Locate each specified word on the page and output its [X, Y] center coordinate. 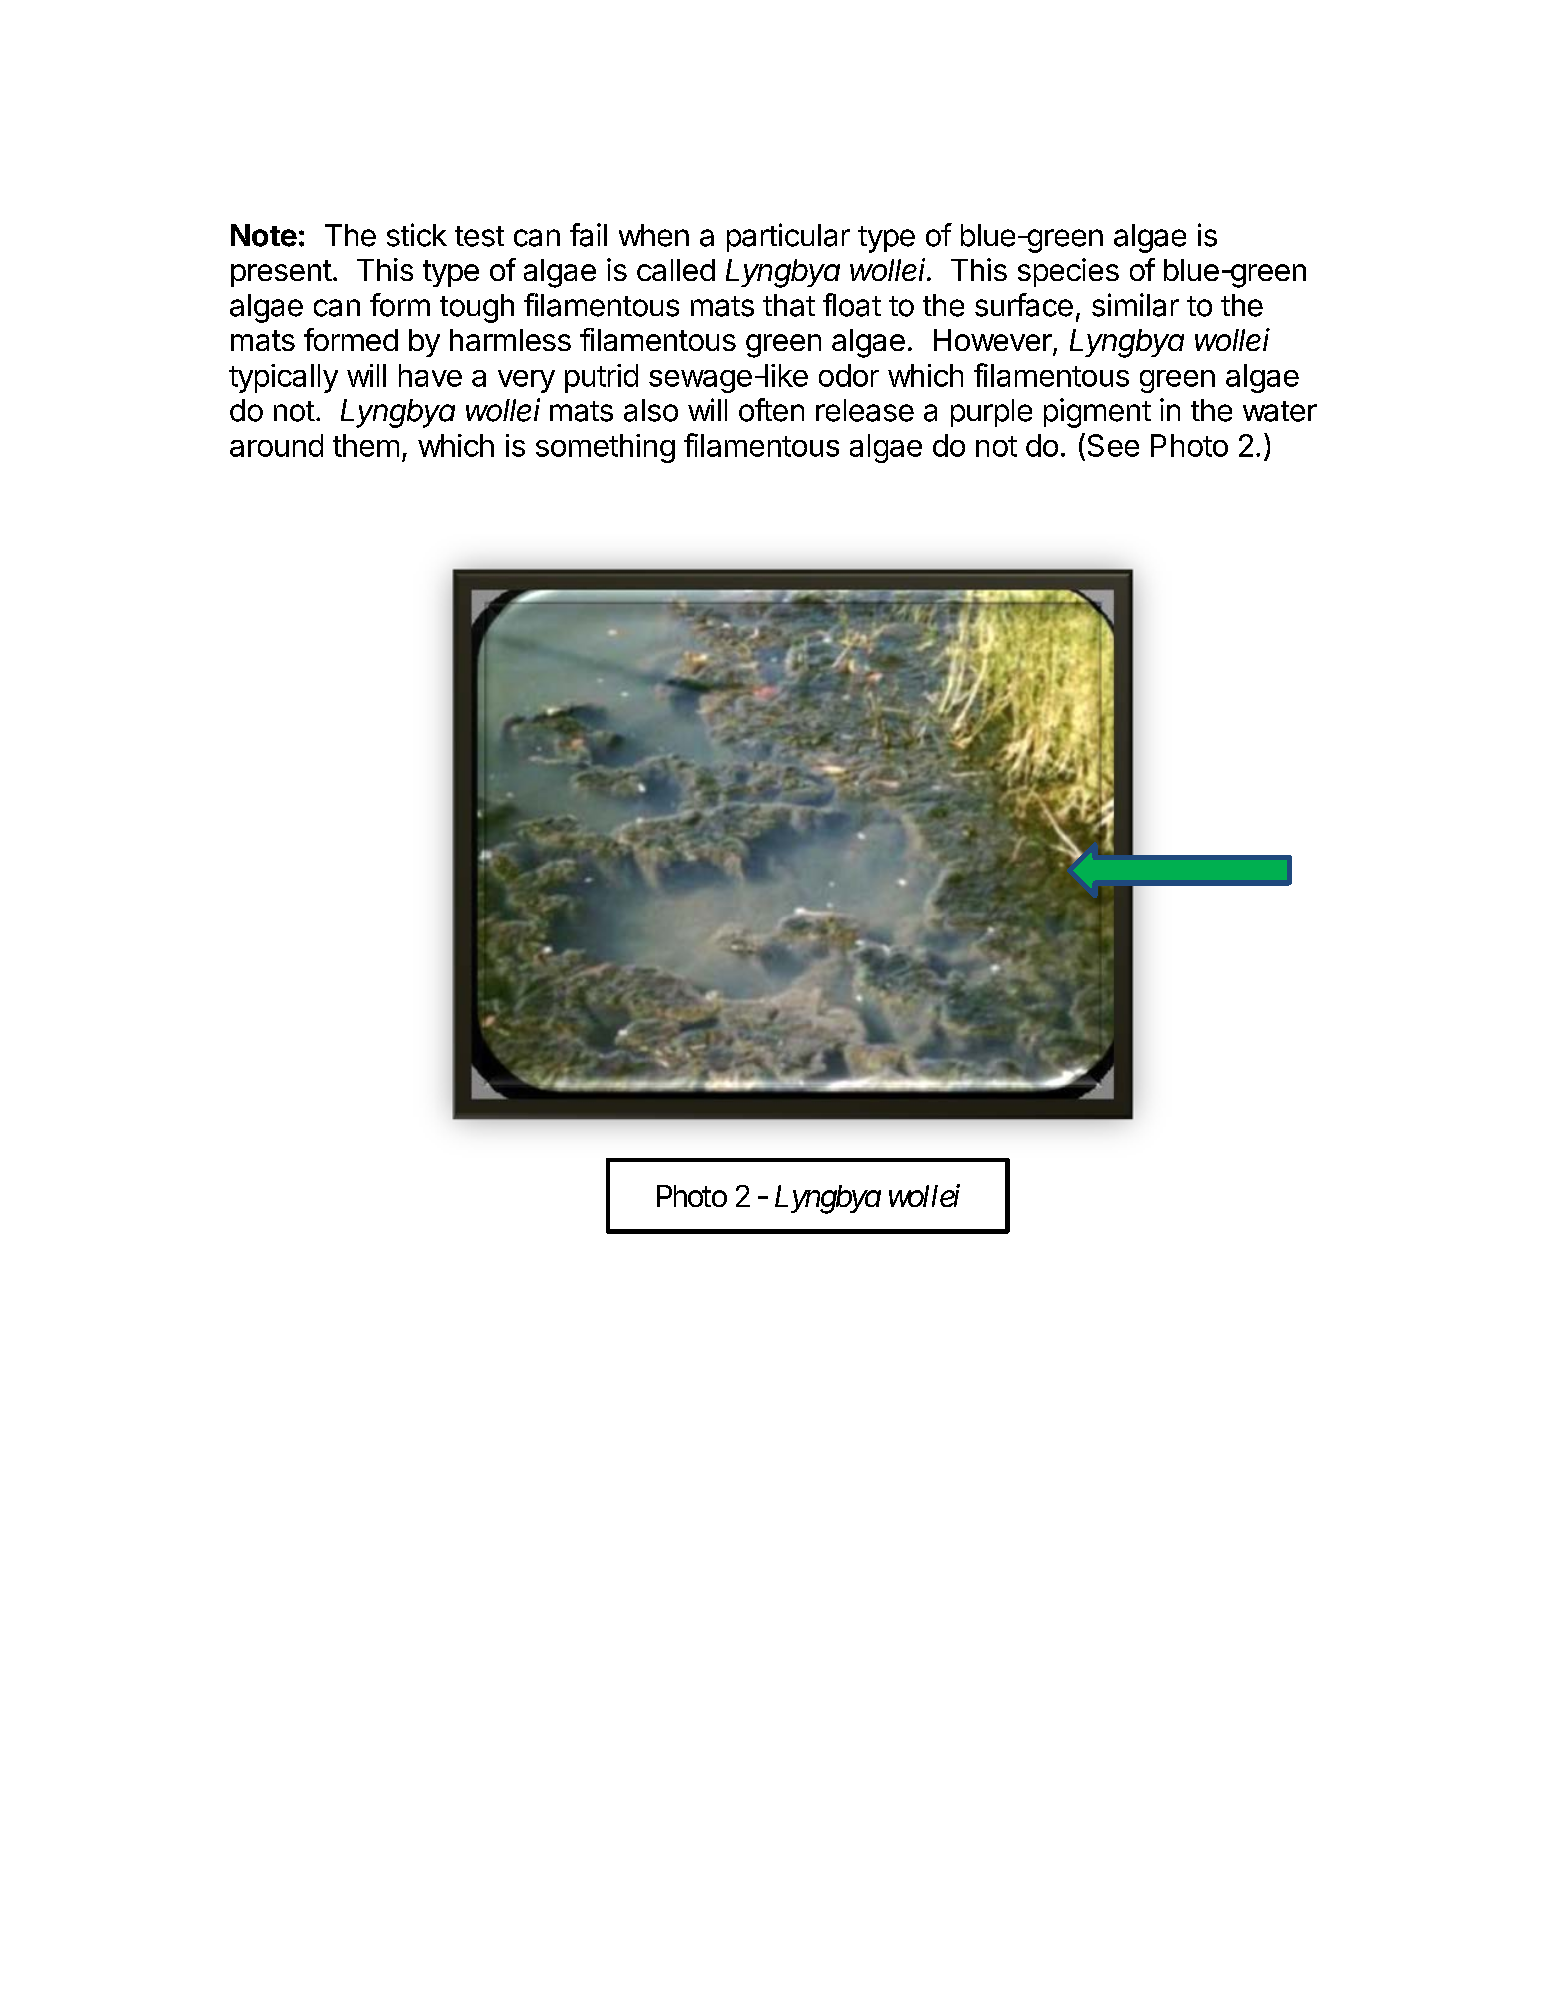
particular [788, 237]
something [605, 448]
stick [417, 235]
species [1068, 272]
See [1113, 445]
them [366, 445]
